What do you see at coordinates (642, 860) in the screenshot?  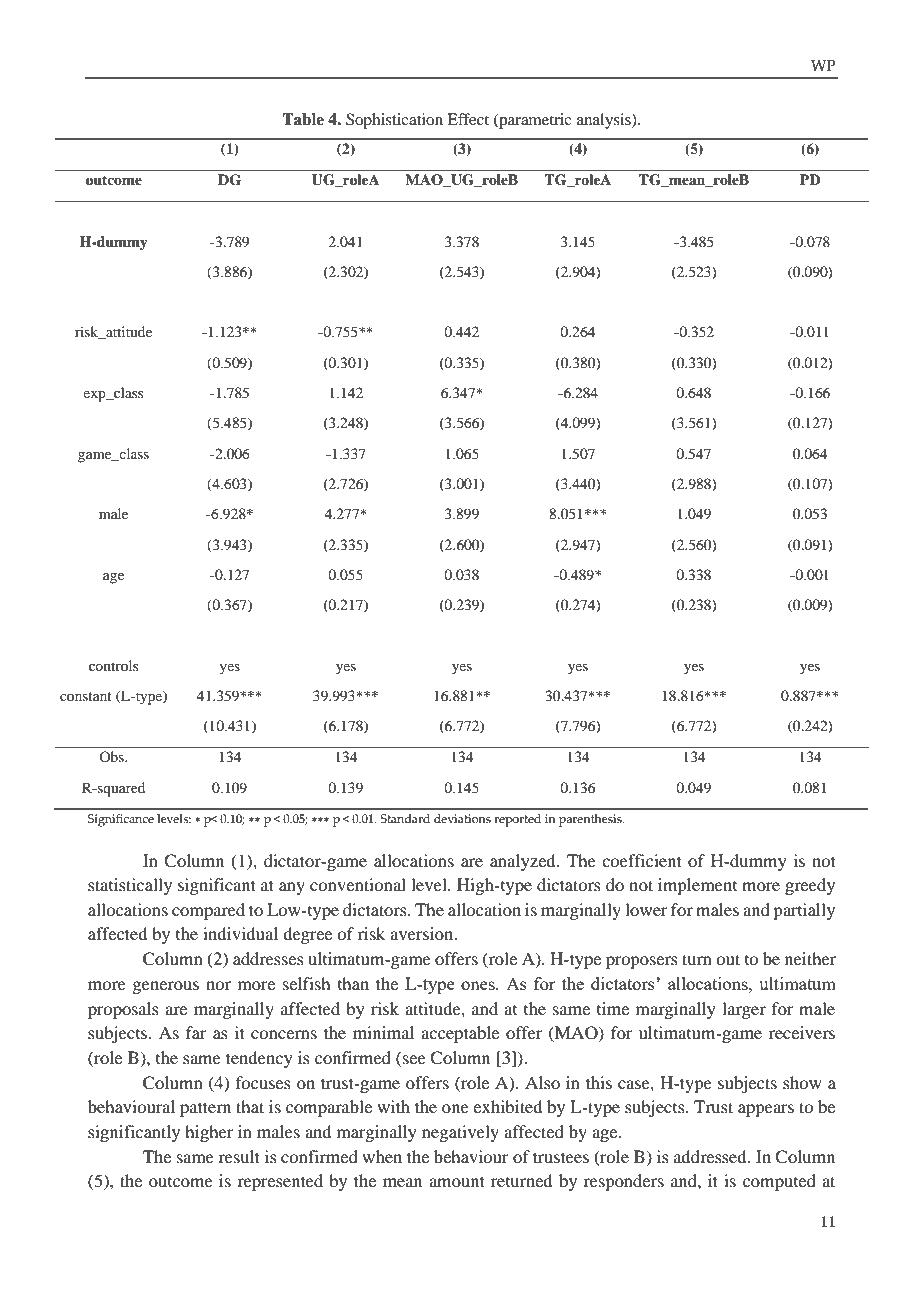 I see `coefficient` at bounding box center [642, 860].
